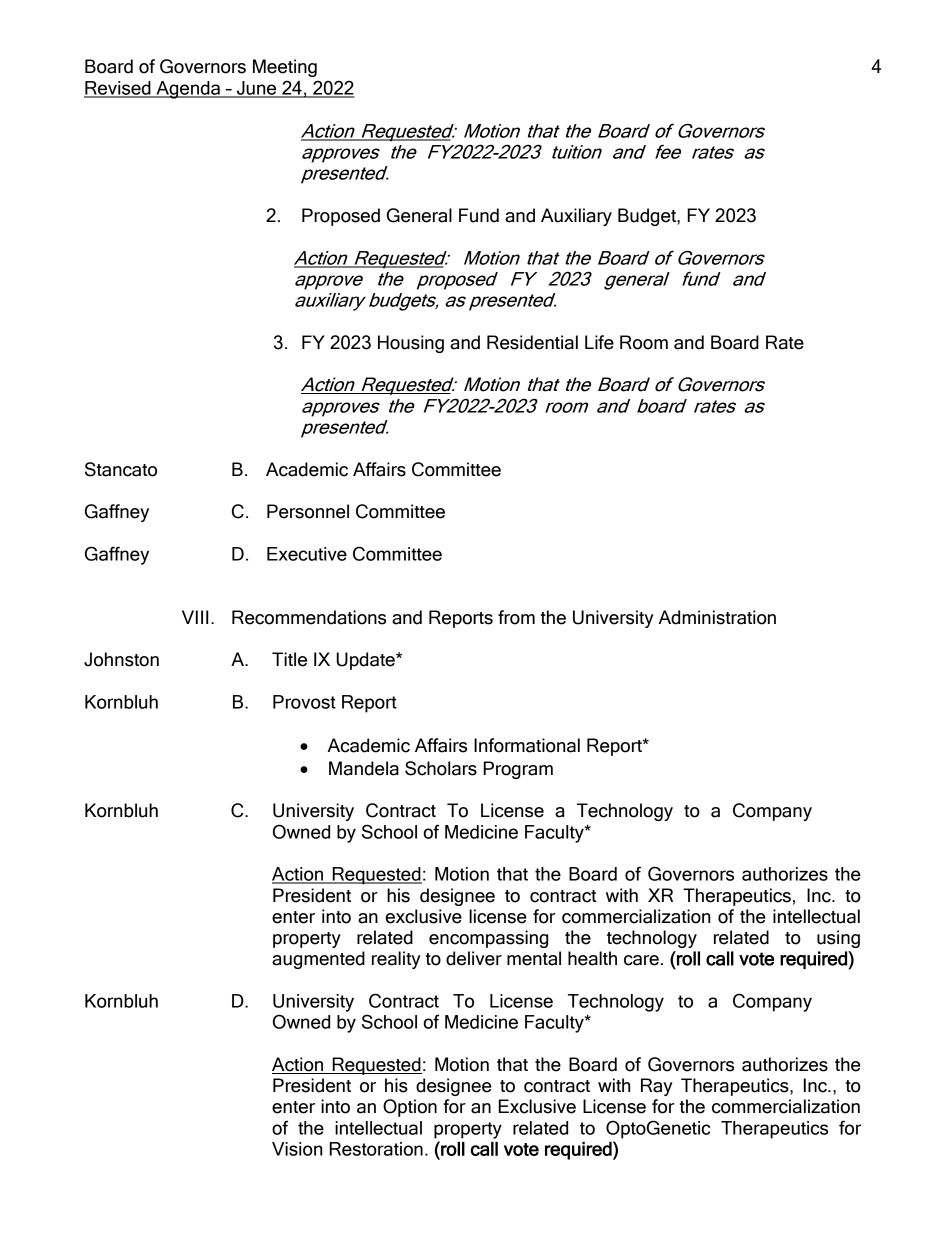 The height and width of the image is (1233, 952). Describe the element at coordinates (396, 960) in the image. I see `reality` at that location.
